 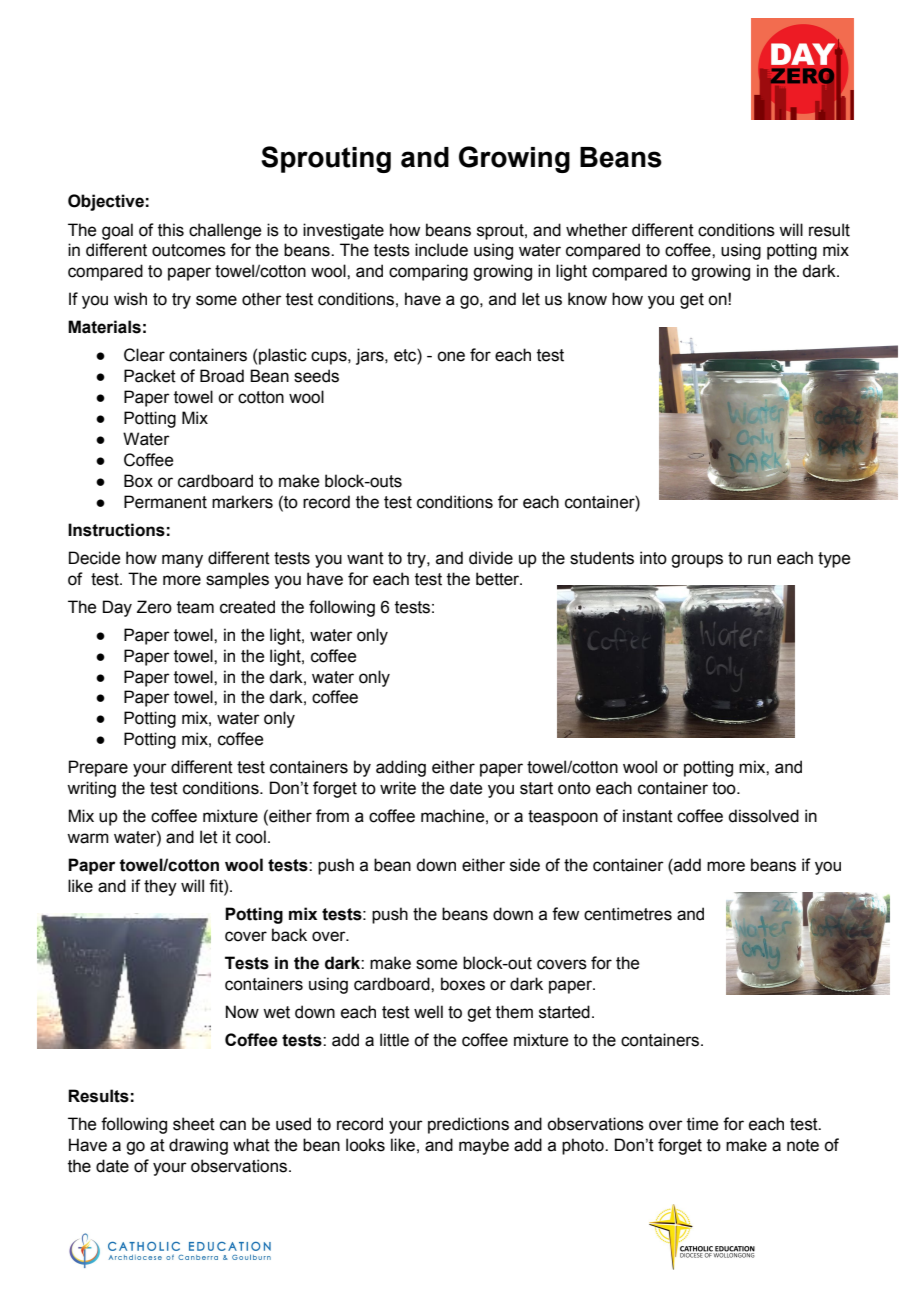 What do you see at coordinates (499, 579) in the document?
I see `better` at bounding box center [499, 579].
